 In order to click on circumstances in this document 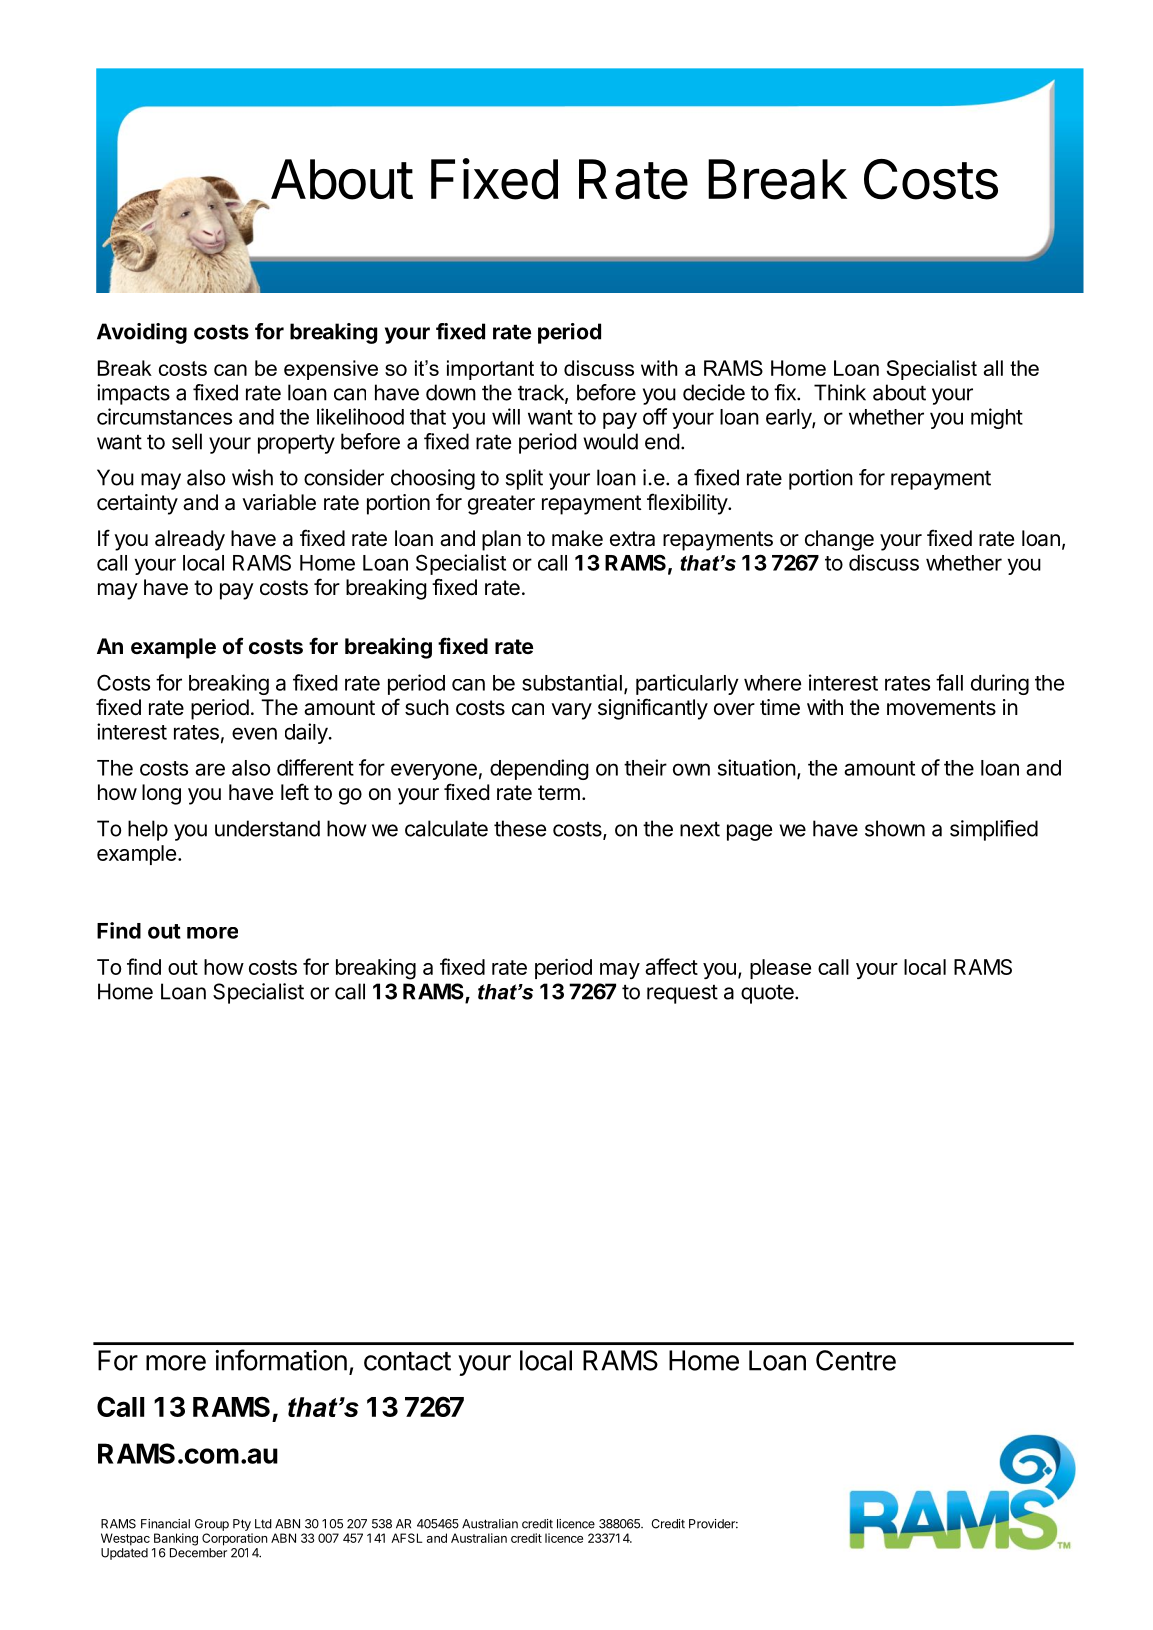, I will do `click(164, 416)`.
